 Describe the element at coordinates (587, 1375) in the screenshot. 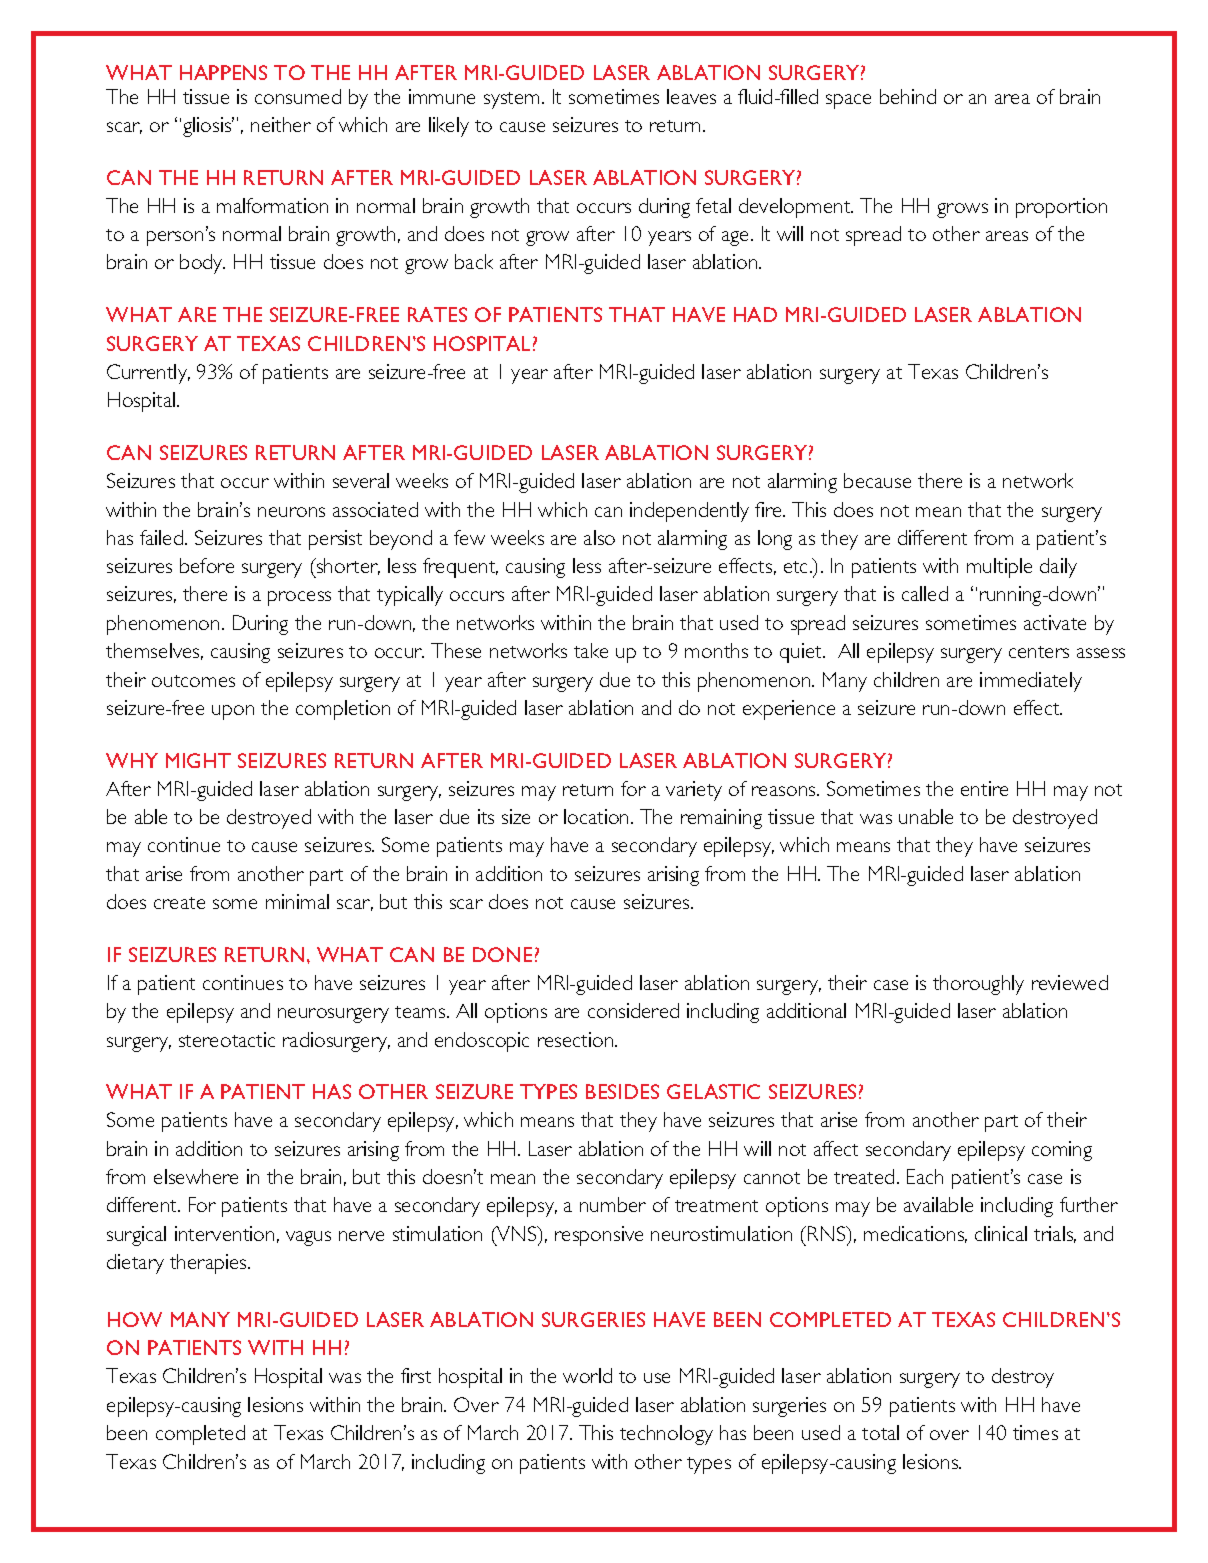

I see `world` at that location.
